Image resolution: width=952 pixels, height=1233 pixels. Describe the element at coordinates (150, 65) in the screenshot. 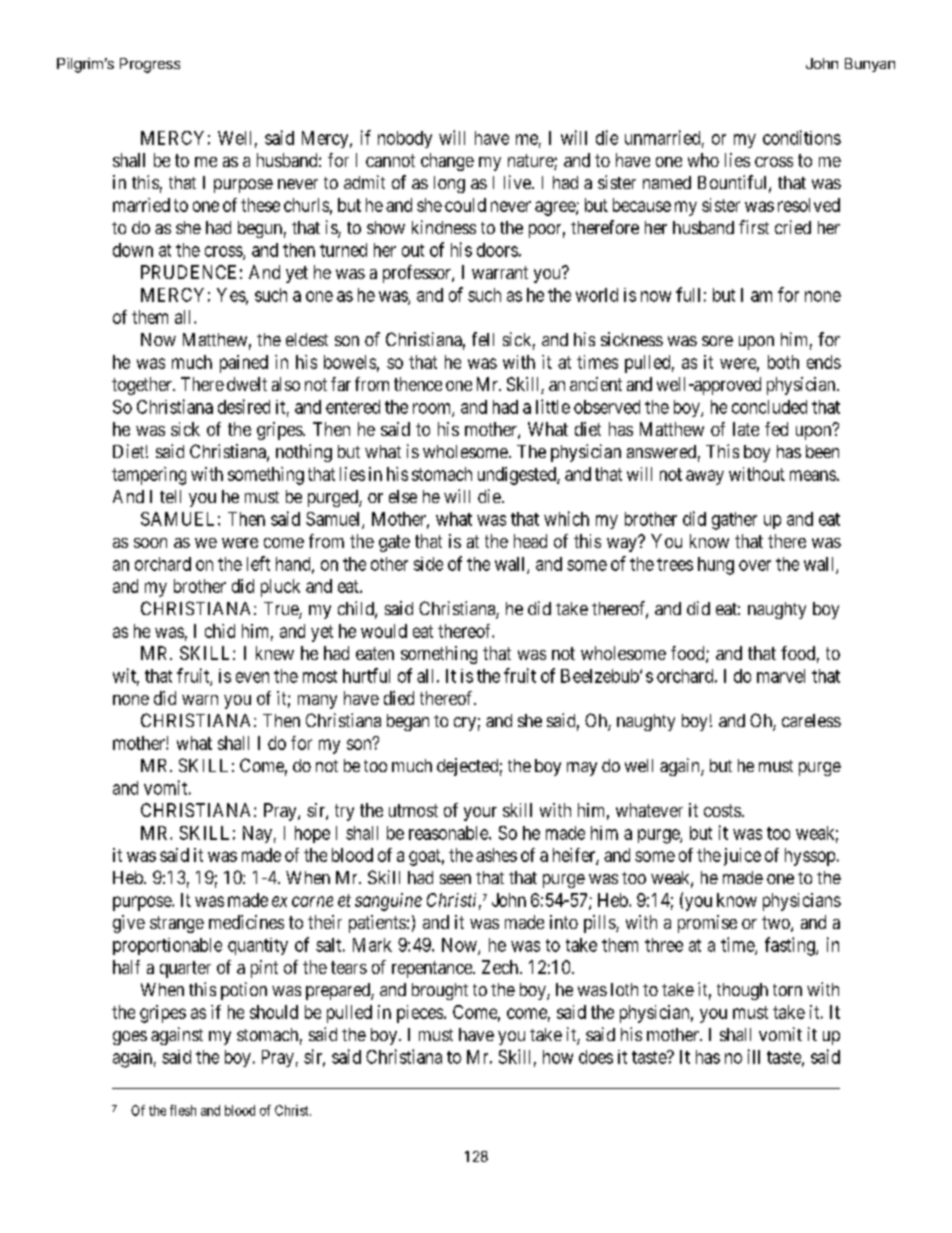

I see `Progress` at that location.
